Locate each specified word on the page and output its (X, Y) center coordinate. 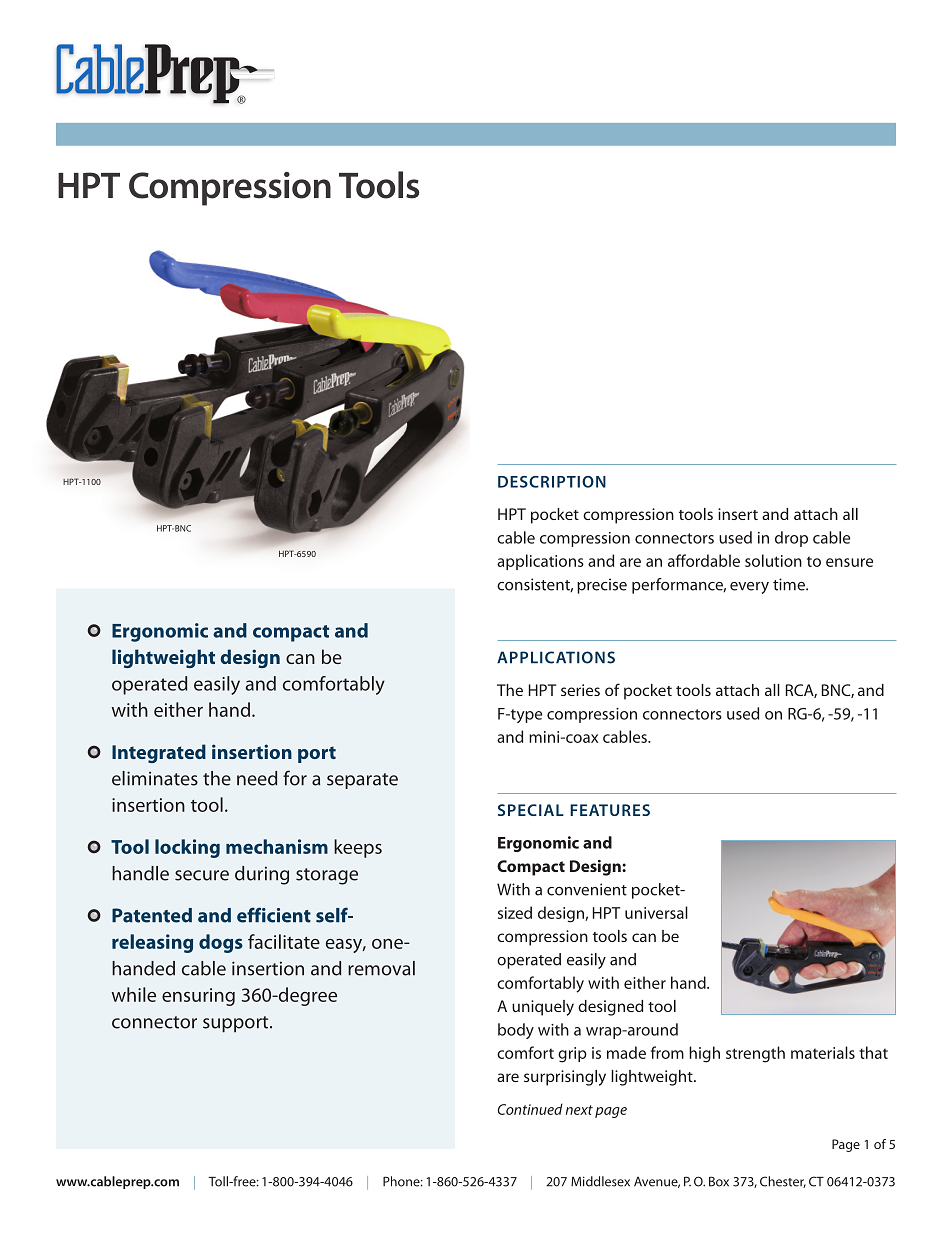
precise (602, 586)
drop (791, 539)
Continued (530, 1109)
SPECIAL (531, 810)
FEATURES (610, 810)
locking (187, 848)
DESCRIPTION (552, 482)
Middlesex (600, 1181)
